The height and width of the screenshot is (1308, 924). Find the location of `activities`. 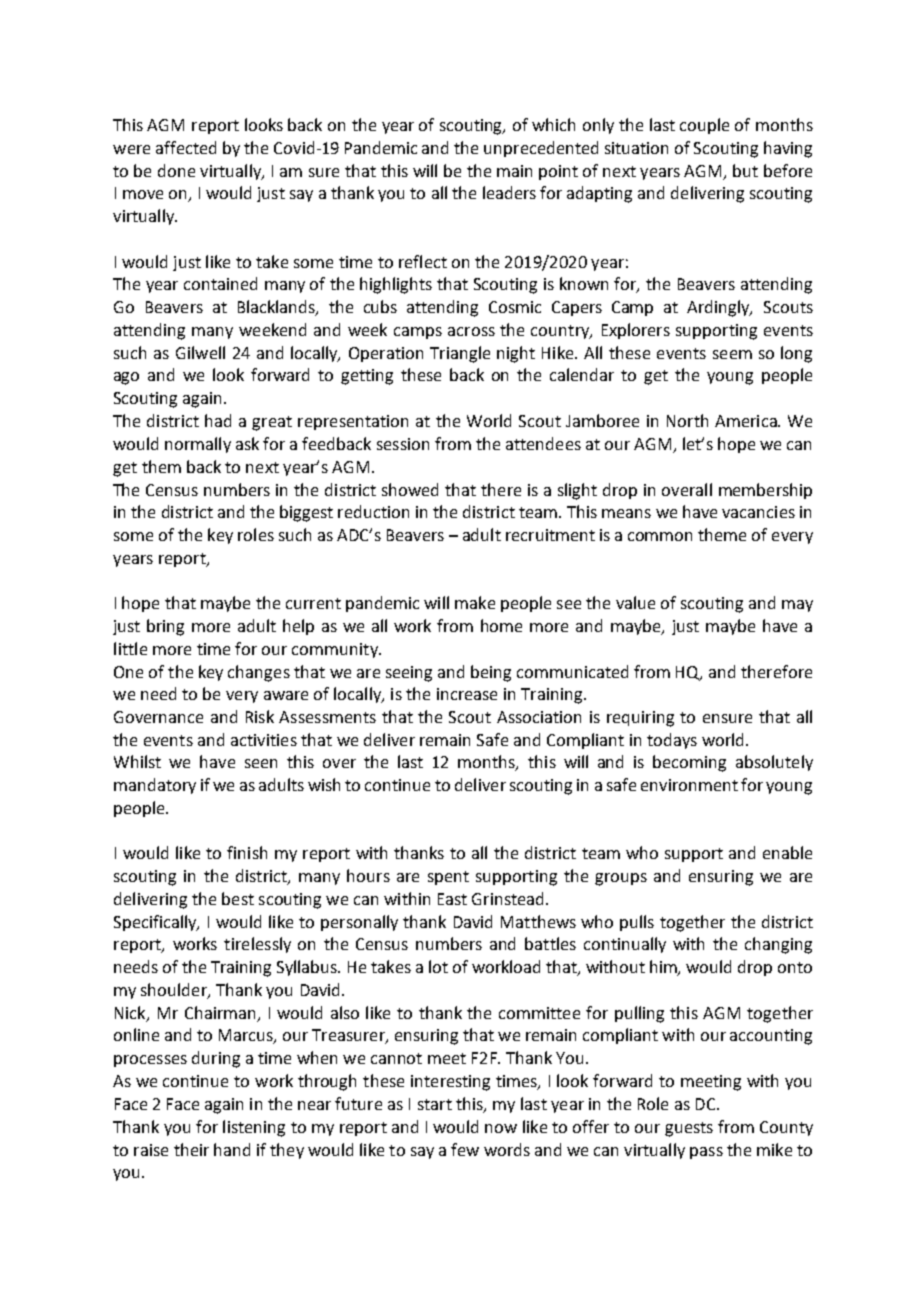

activities is located at coordinates (264, 740).
